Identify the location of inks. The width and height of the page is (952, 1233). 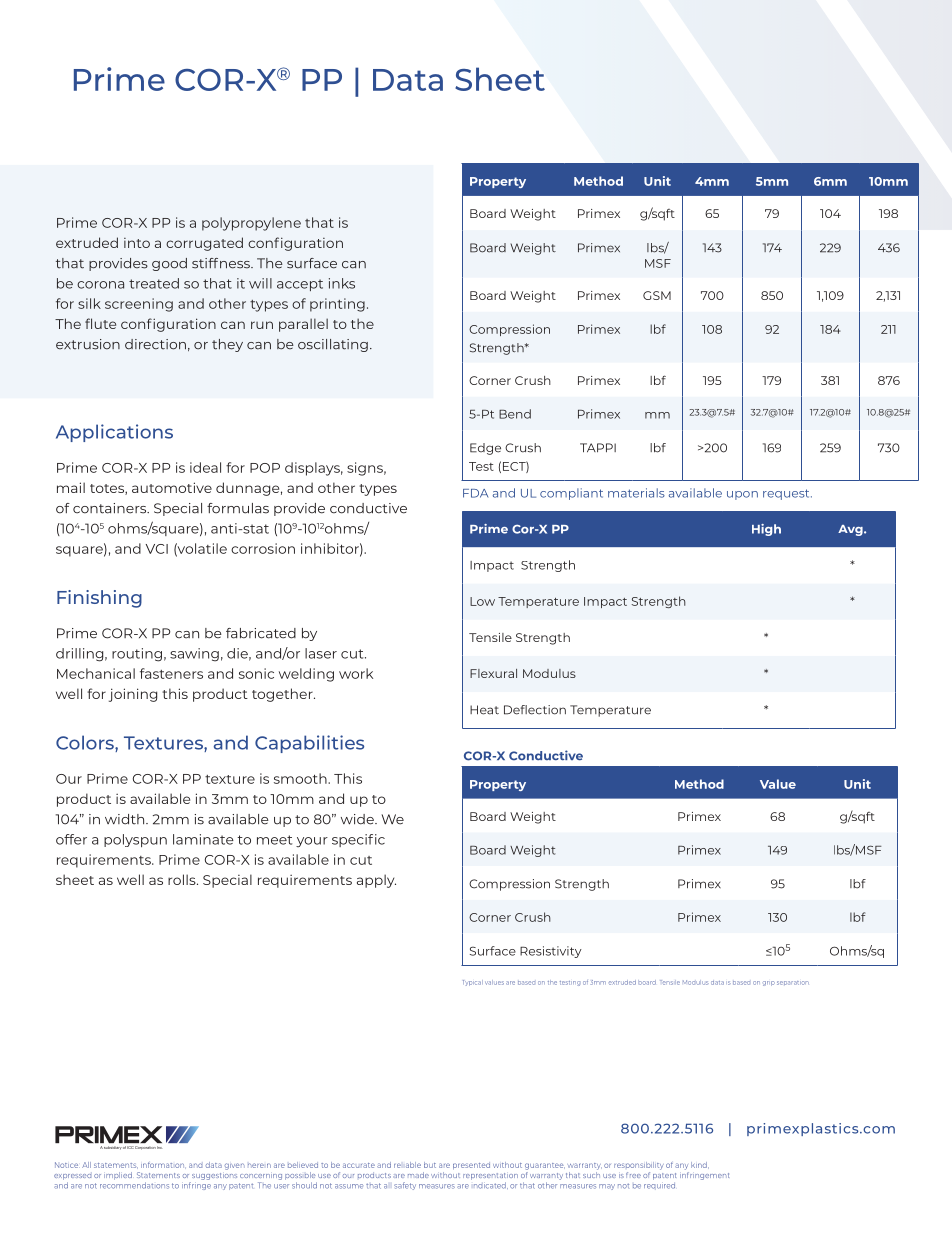
(342, 283).
